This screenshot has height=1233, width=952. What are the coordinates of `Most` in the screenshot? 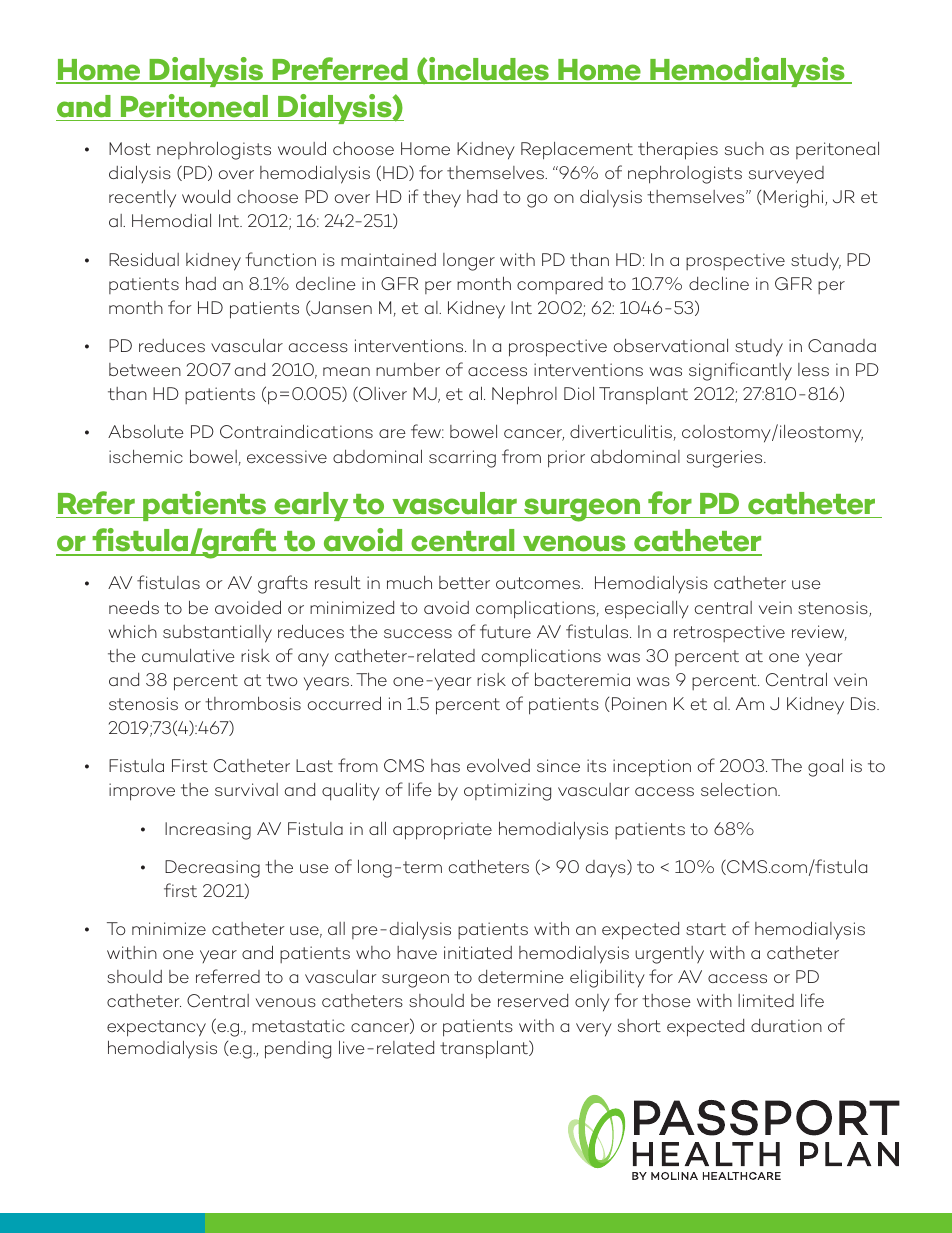 It's located at (130, 148).
